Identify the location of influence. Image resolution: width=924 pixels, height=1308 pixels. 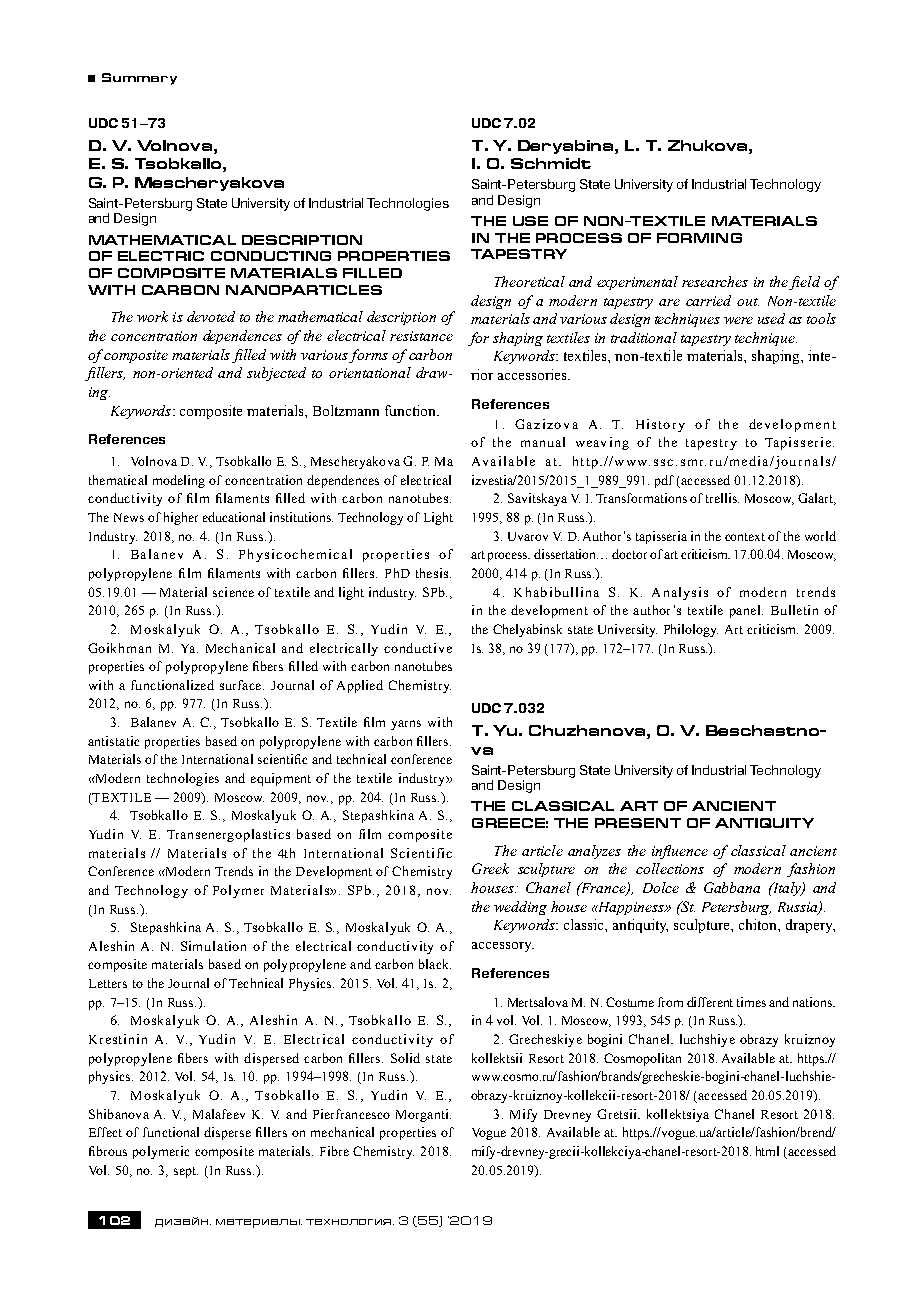
(680, 852).
